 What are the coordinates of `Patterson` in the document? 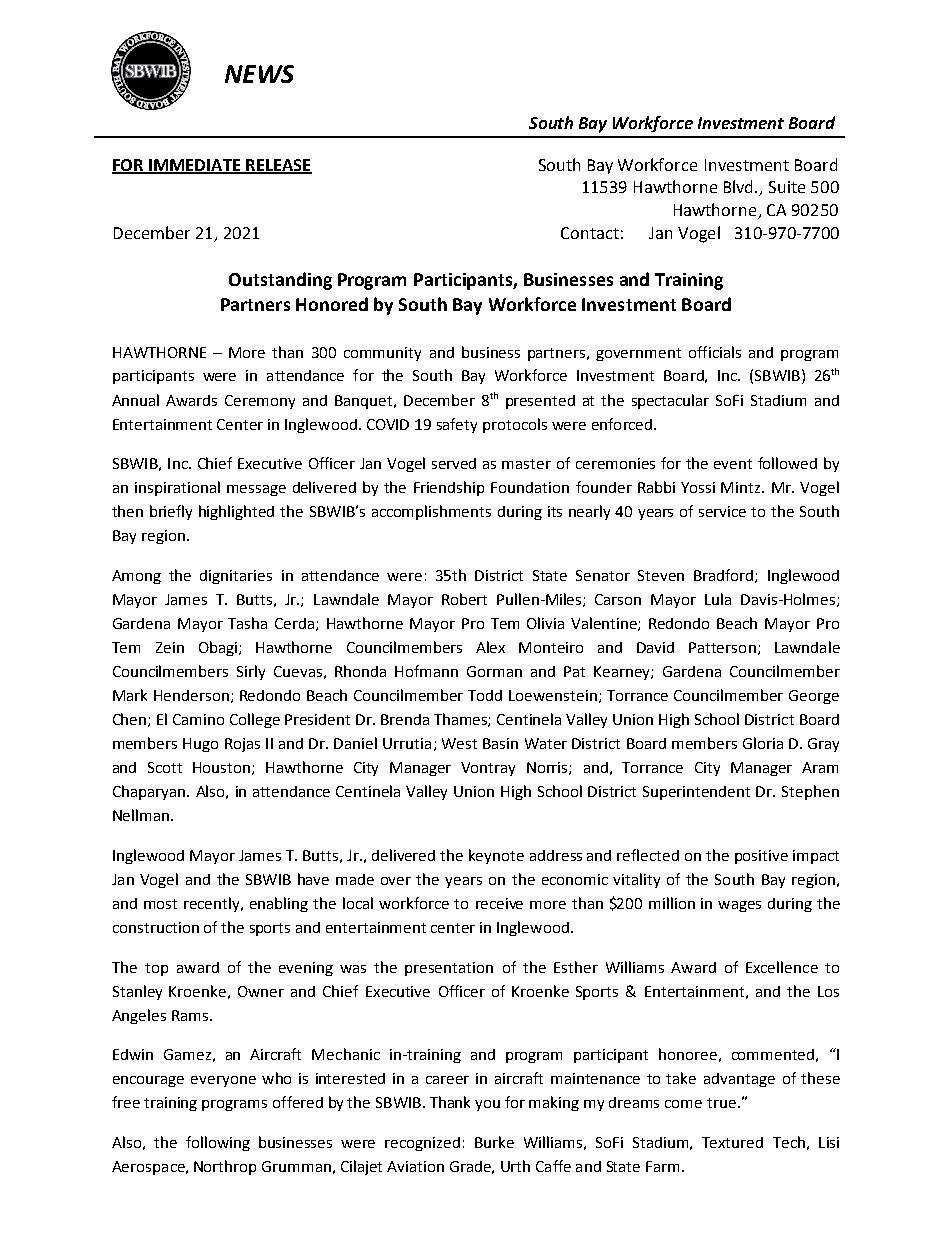 It's located at (722, 647).
